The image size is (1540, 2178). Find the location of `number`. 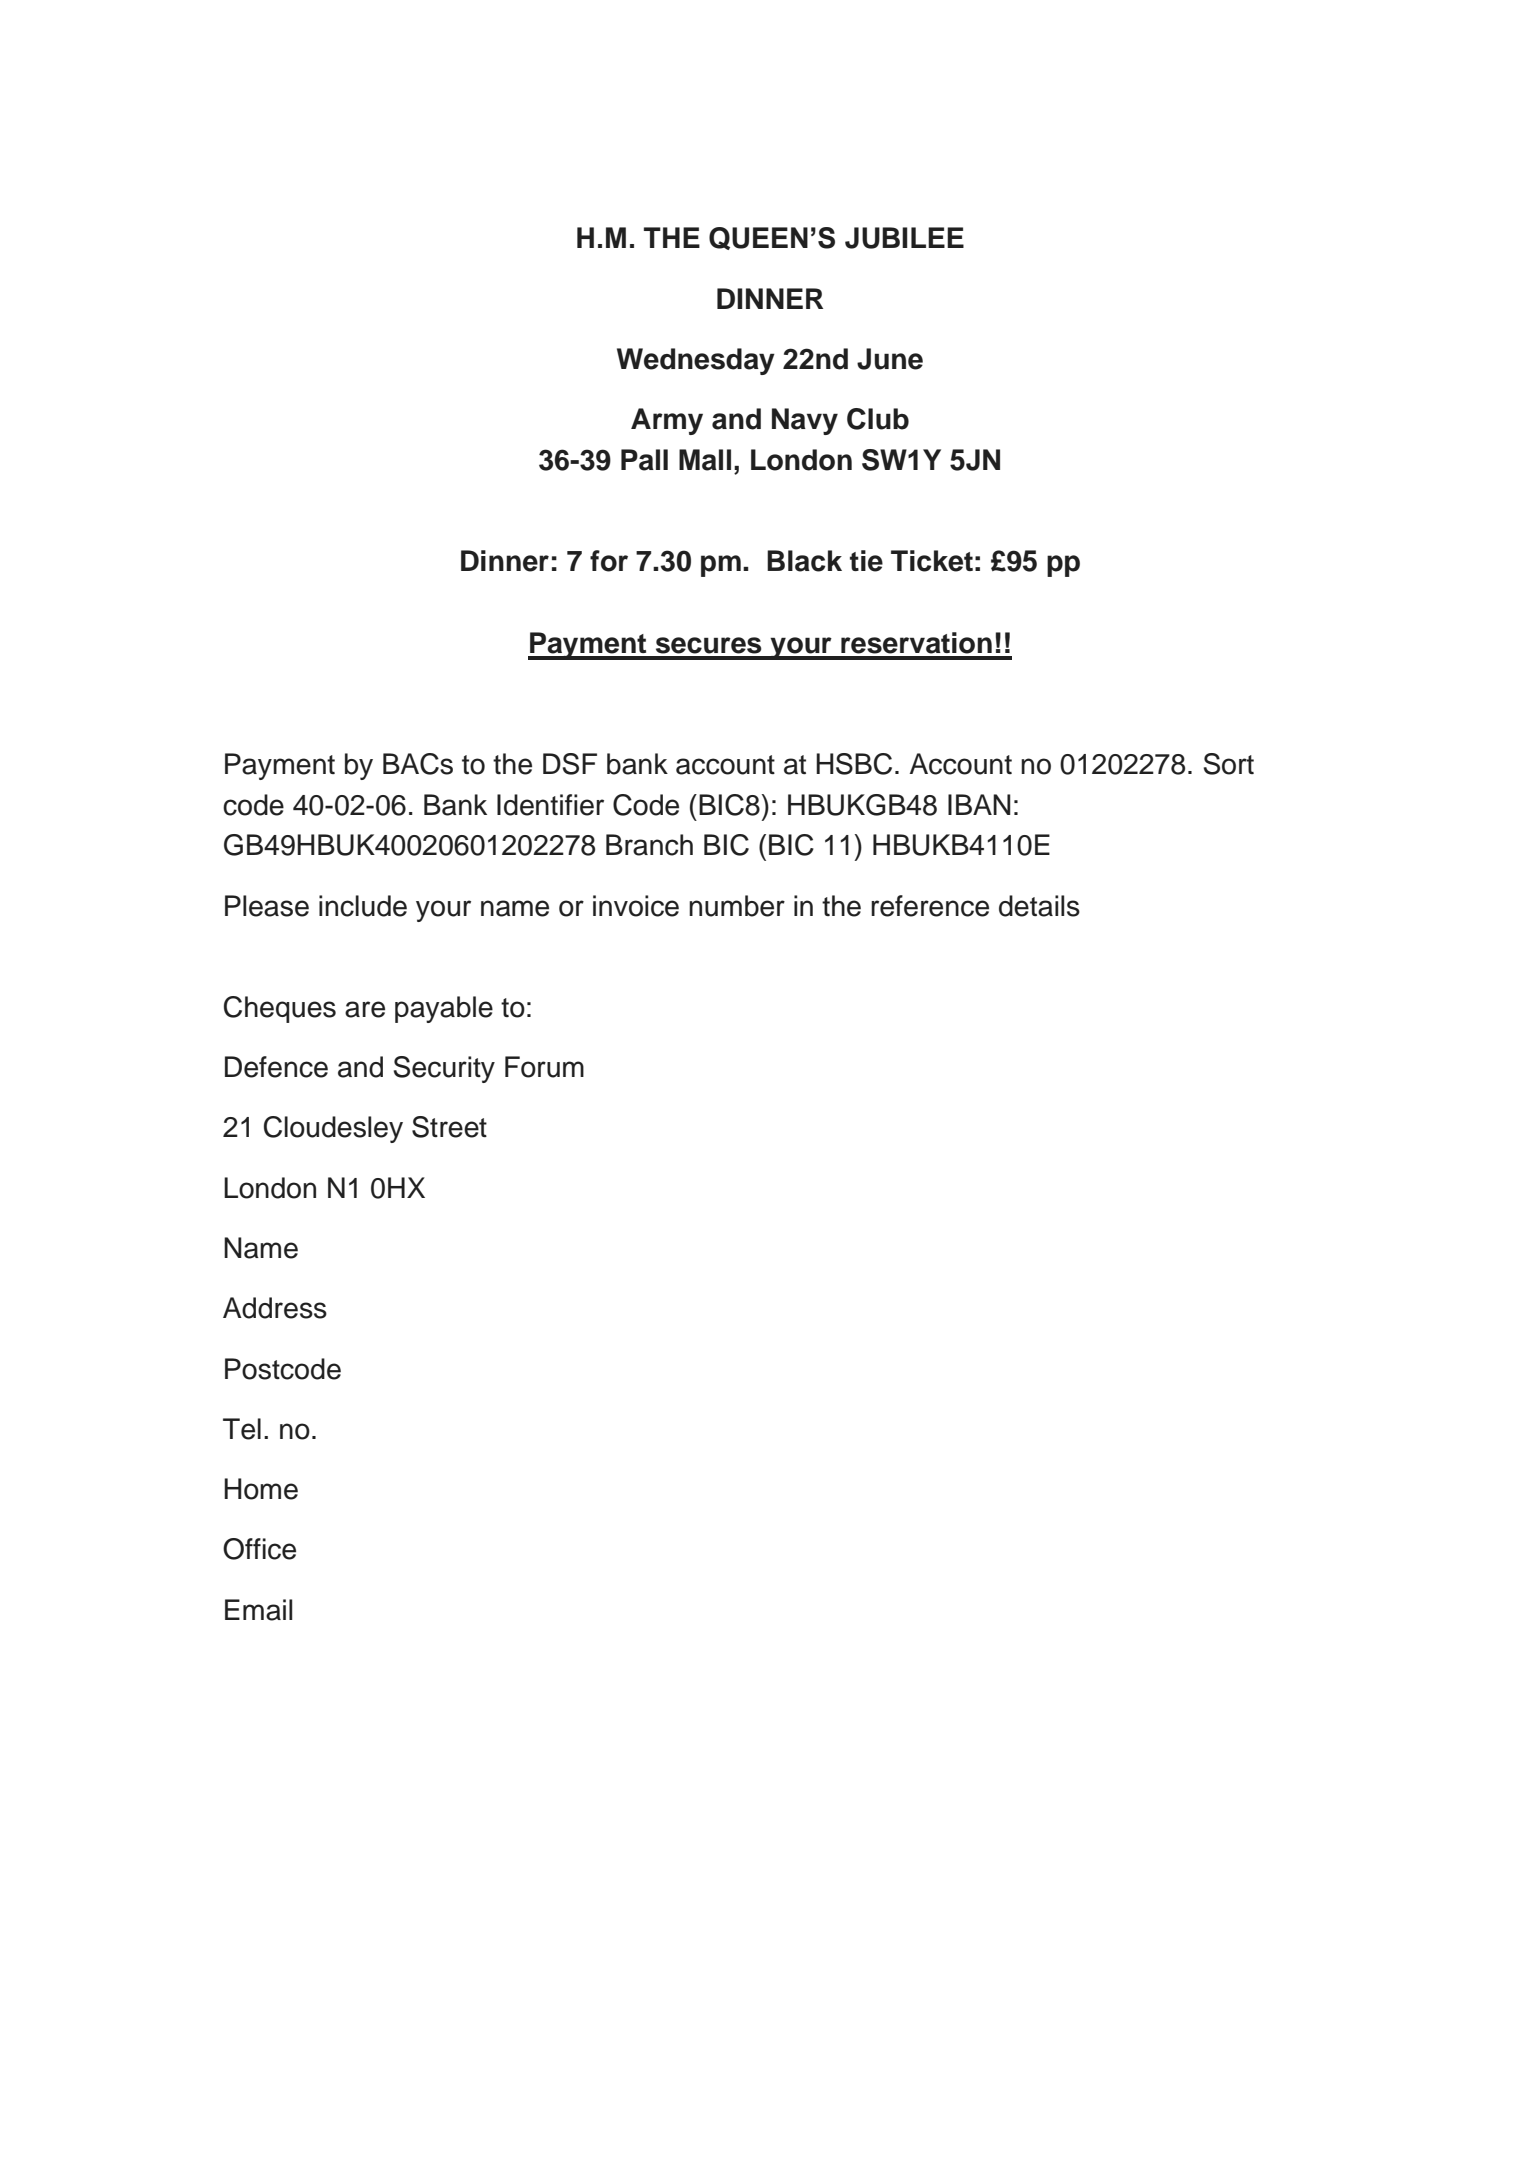

number is located at coordinates (737, 906).
